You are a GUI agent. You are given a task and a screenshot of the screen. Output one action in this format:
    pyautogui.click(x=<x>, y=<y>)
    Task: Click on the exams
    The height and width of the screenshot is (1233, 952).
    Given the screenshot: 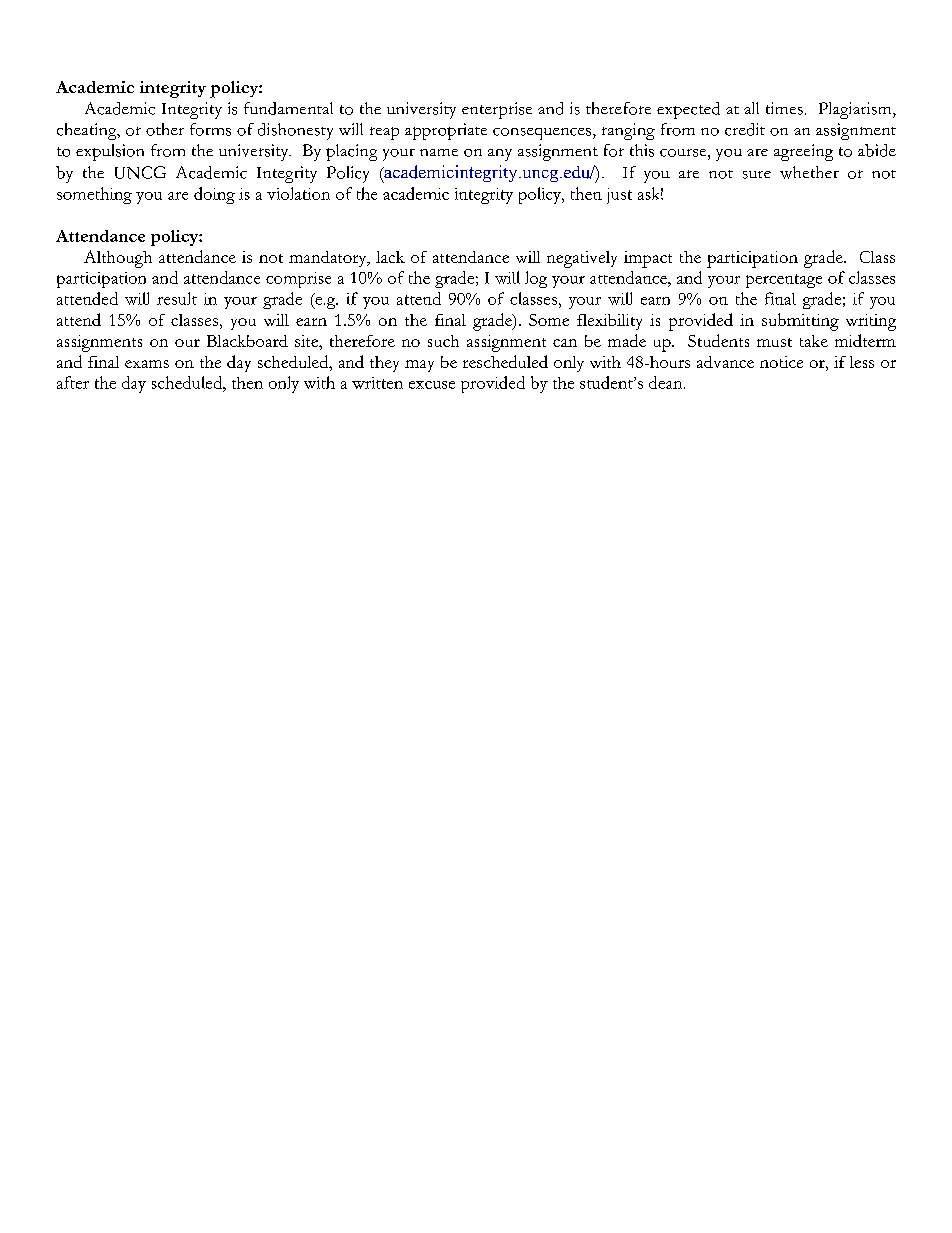 What is the action you would take?
    pyautogui.click(x=147, y=364)
